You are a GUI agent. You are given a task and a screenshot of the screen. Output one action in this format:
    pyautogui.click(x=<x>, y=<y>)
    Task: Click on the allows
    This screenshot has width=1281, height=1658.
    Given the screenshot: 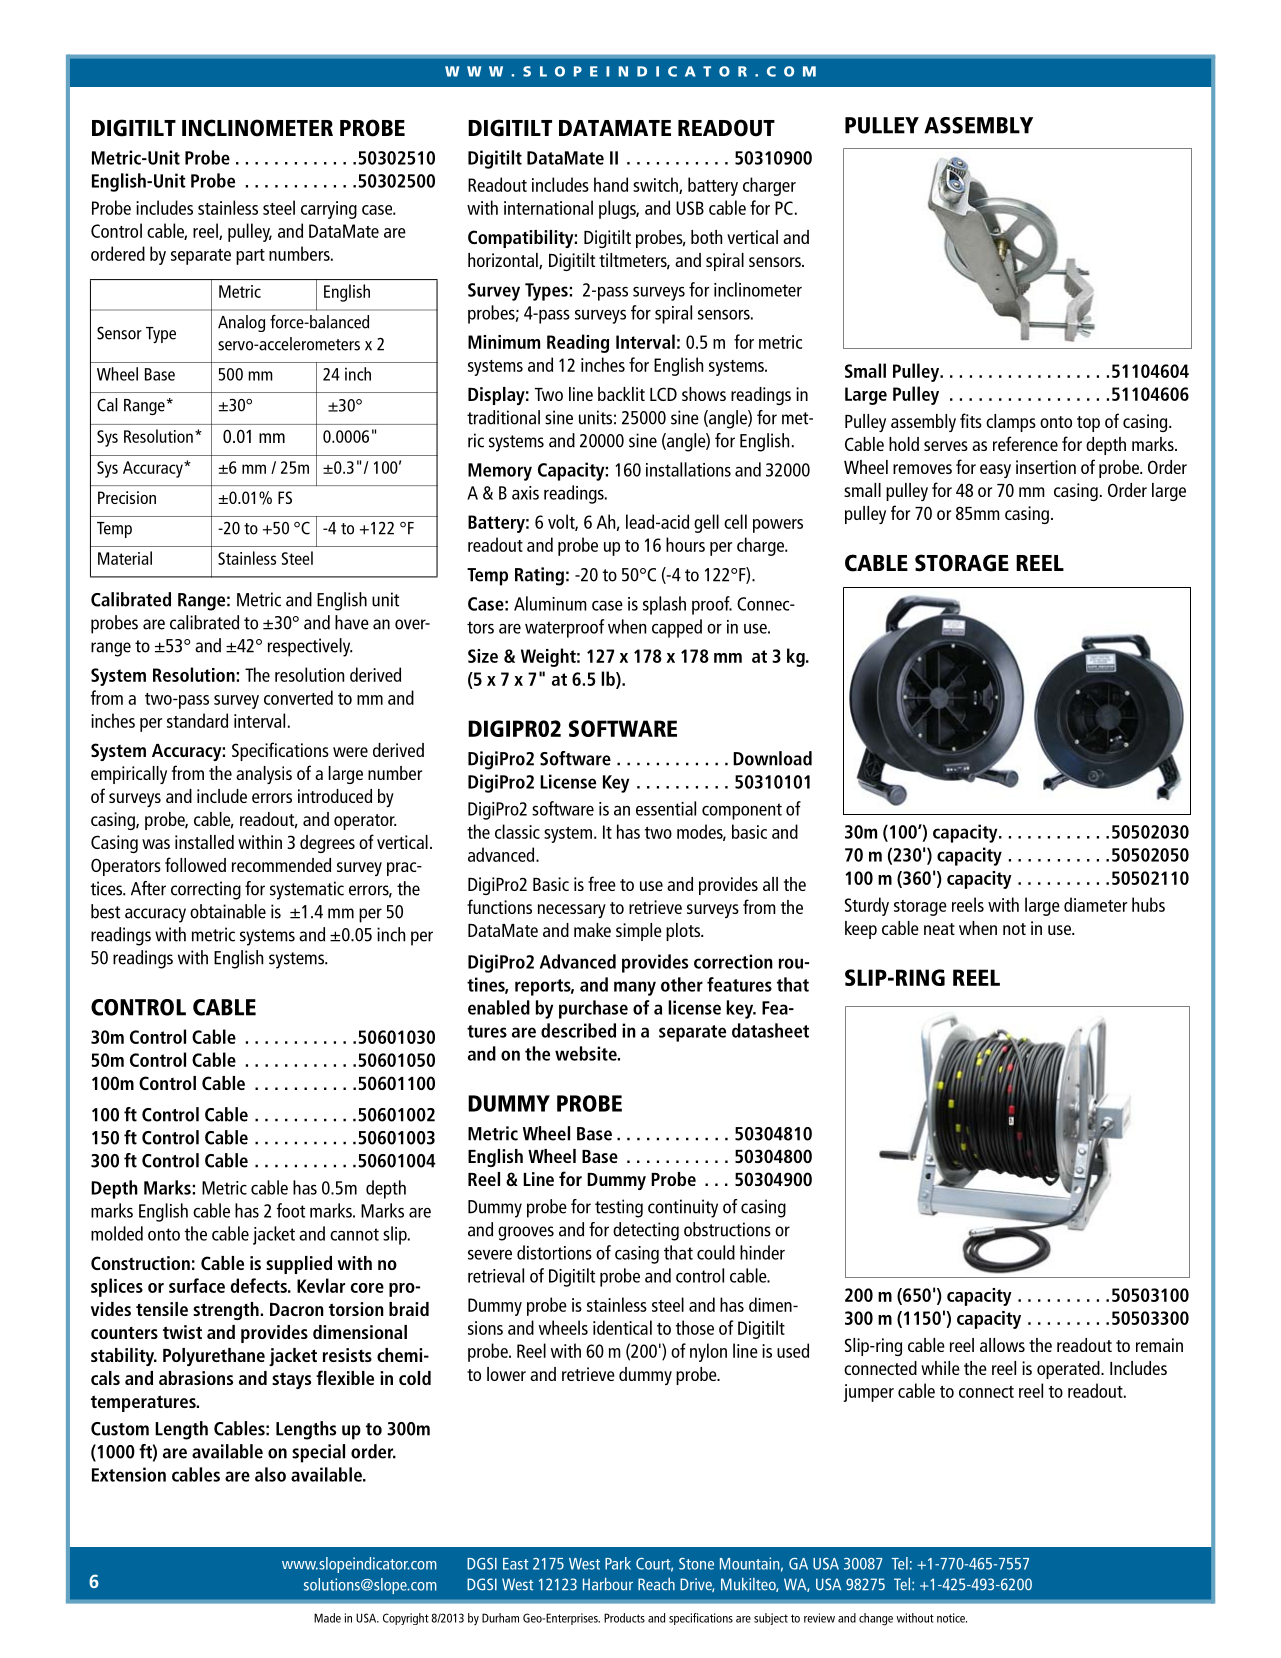 What is the action you would take?
    pyautogui.click(x=1002, y=1345)
